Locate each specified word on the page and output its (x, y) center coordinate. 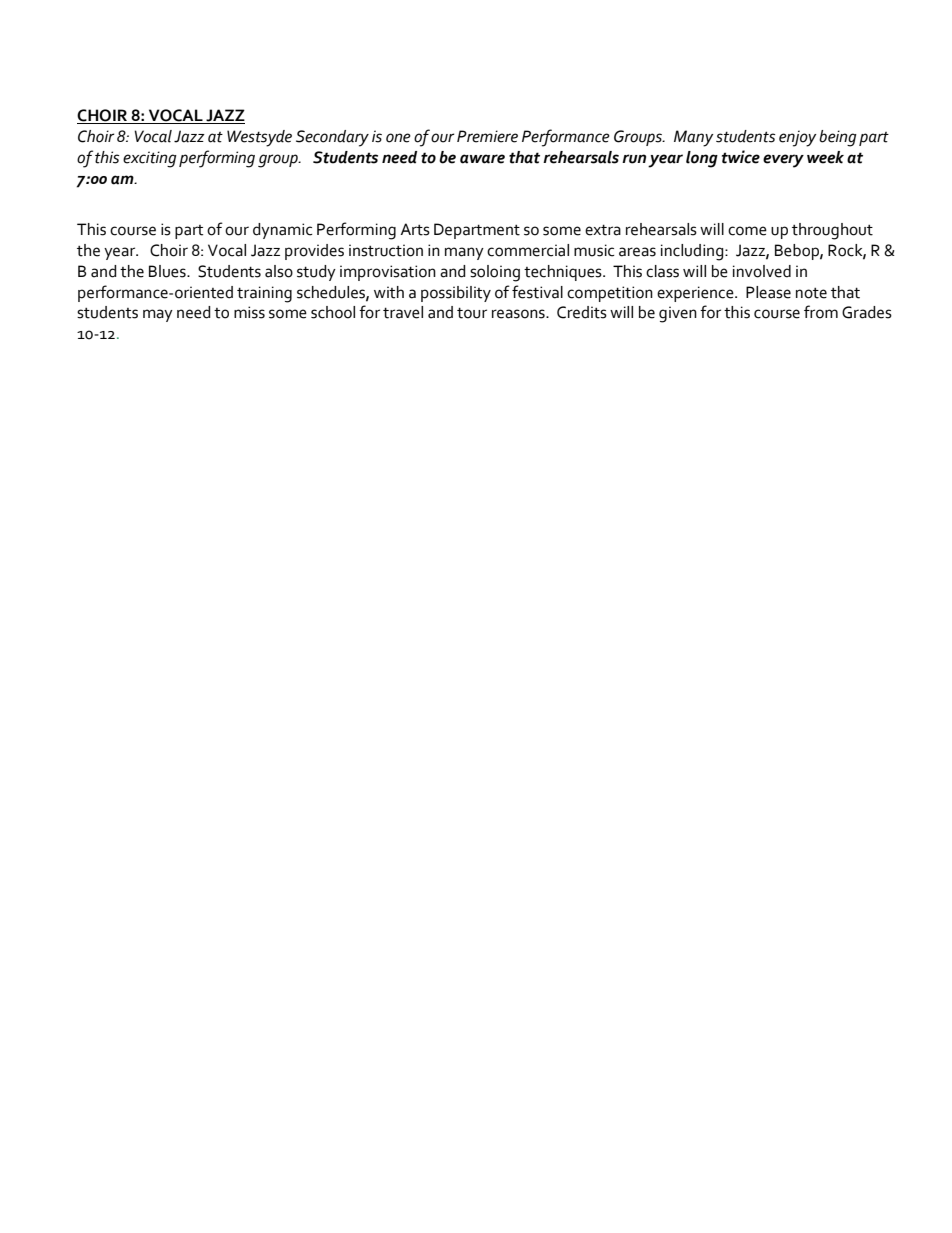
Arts (415, 229)
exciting (150, 159)
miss (249, 312)
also (279, 271)
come (747, 231)
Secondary (332, 138)
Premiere (487, 136)
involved (762, 271)
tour (472, 313)
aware (482, 159)
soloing (495, 273)
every (783, 161)
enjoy (798, 138)
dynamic (282, 231)
